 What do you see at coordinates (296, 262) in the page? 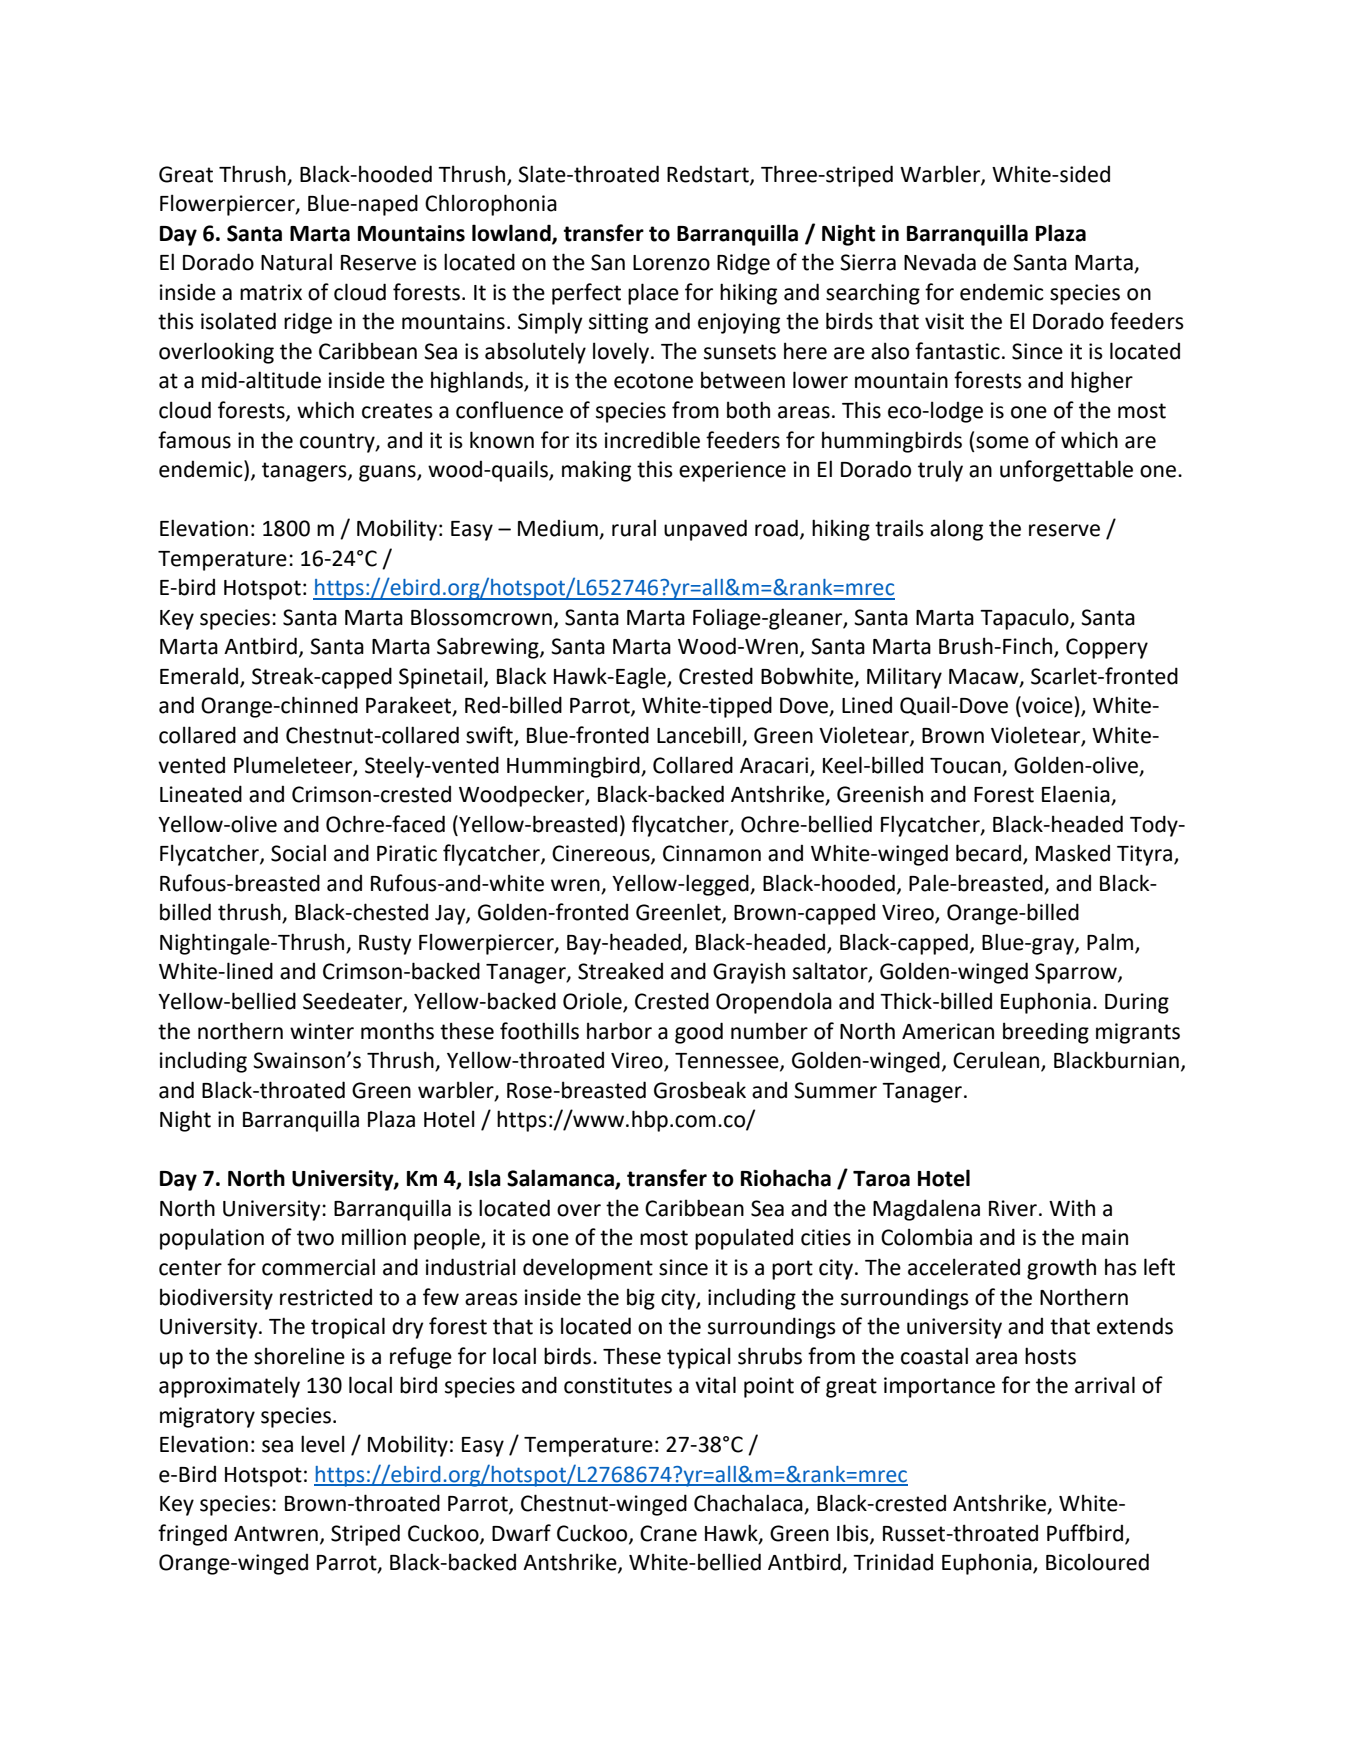
I see `Natural` at bounding box center [296, 262].
